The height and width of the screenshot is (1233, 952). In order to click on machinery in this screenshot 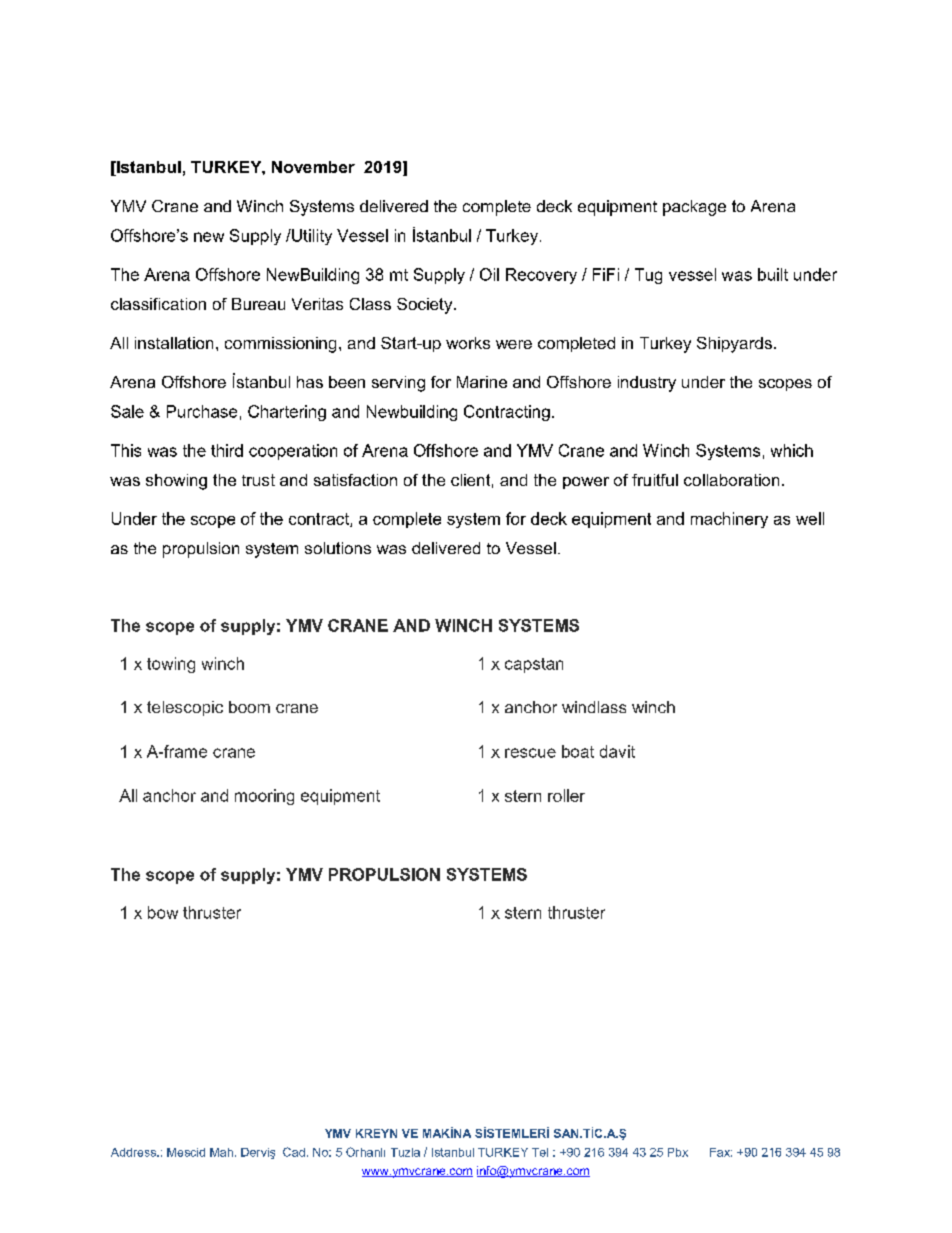, I will do `click(729, 520)`.
